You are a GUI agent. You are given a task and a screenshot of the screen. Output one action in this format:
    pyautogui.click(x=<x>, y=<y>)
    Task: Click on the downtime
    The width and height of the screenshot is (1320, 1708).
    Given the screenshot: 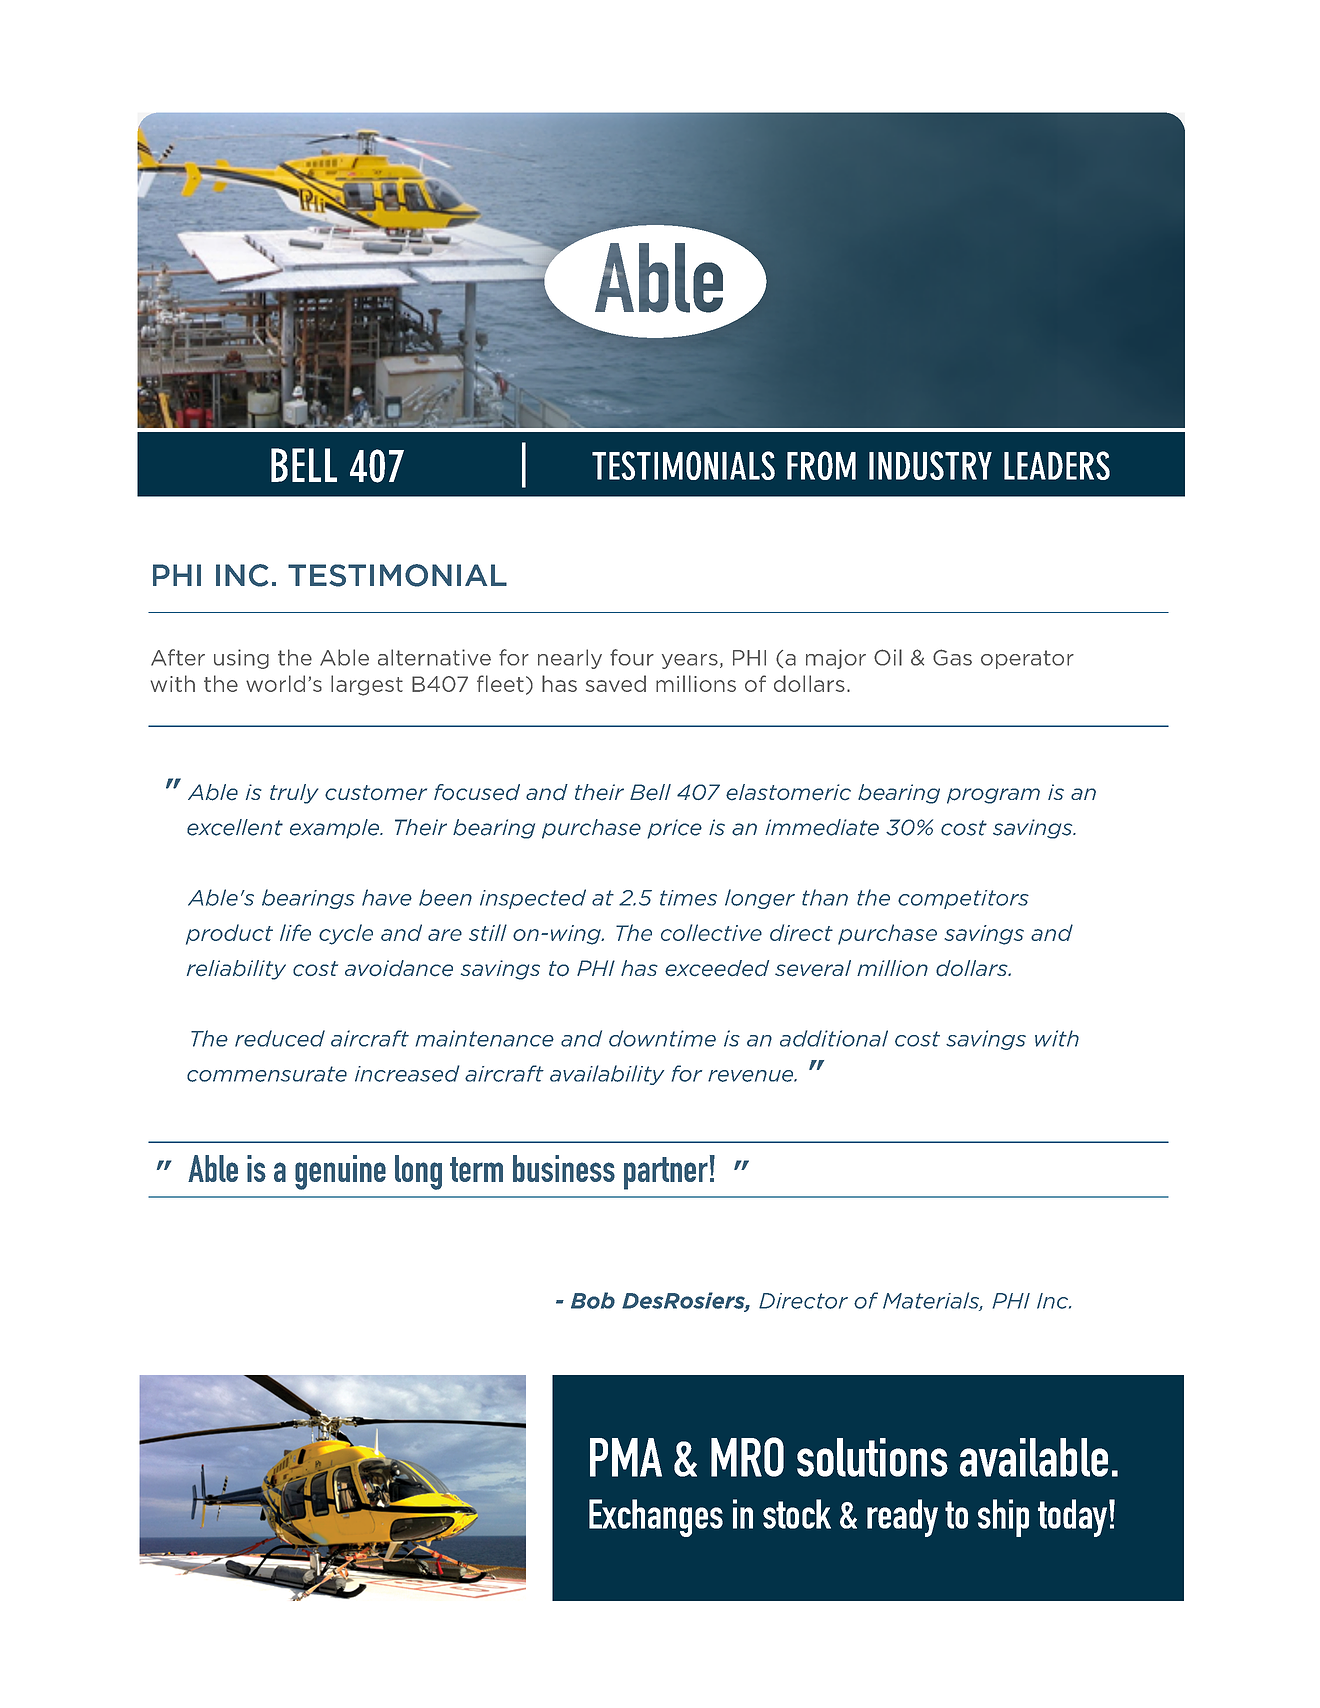 What is the action you would take?
    pyautogui.click(x=662, y=1038)
